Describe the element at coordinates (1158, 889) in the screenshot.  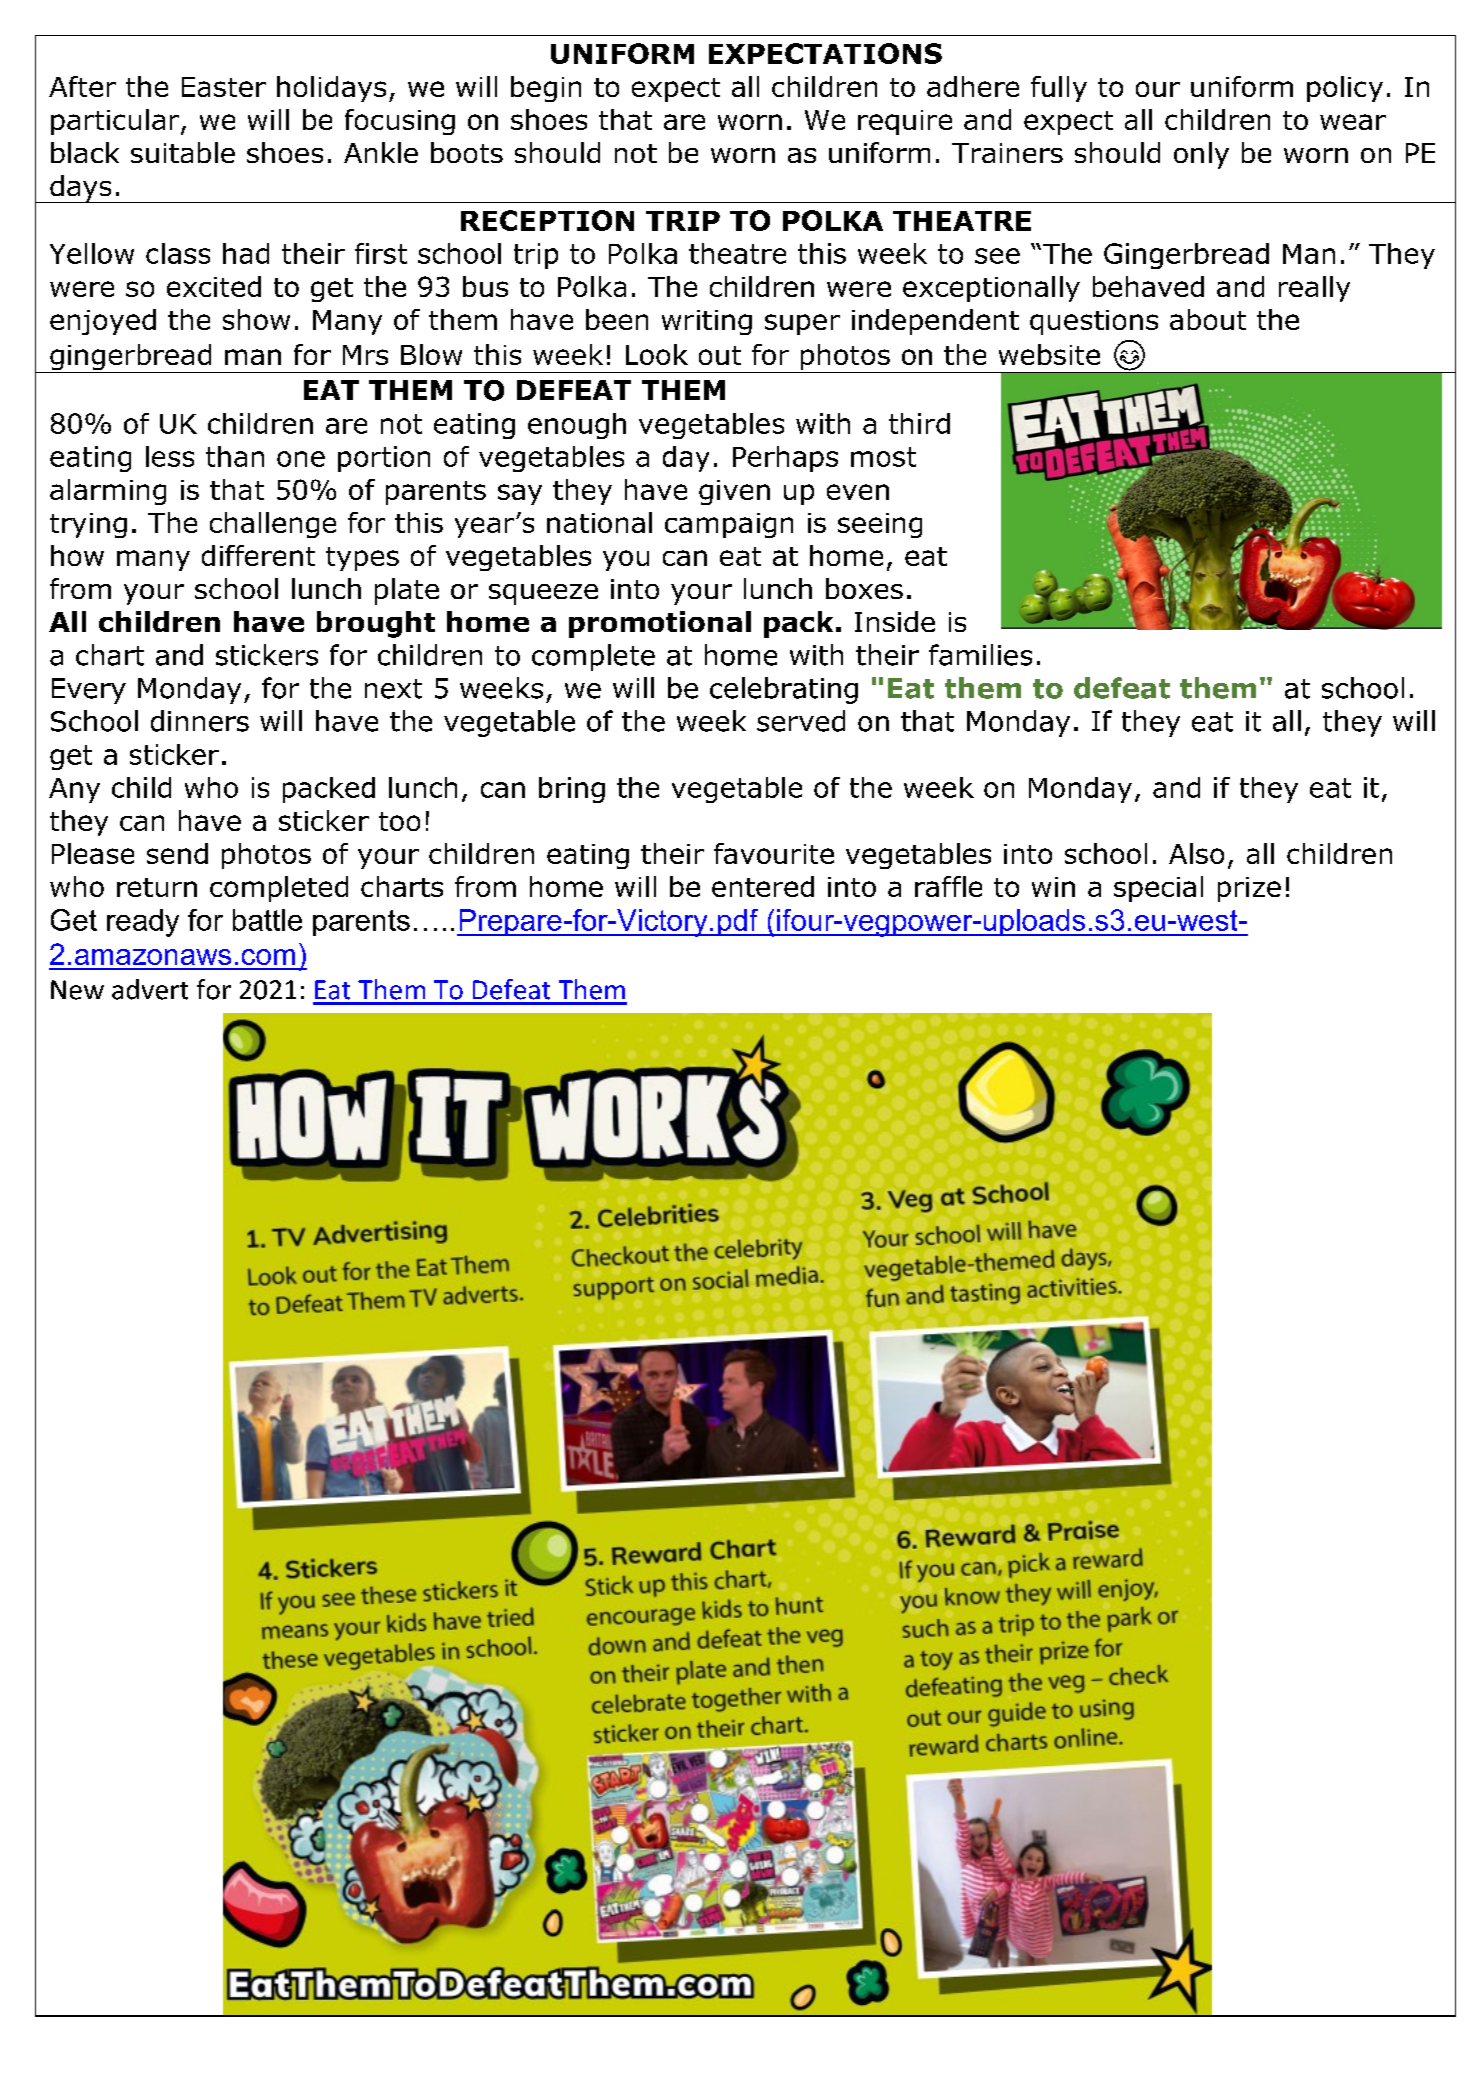
I see `special` at that location.
